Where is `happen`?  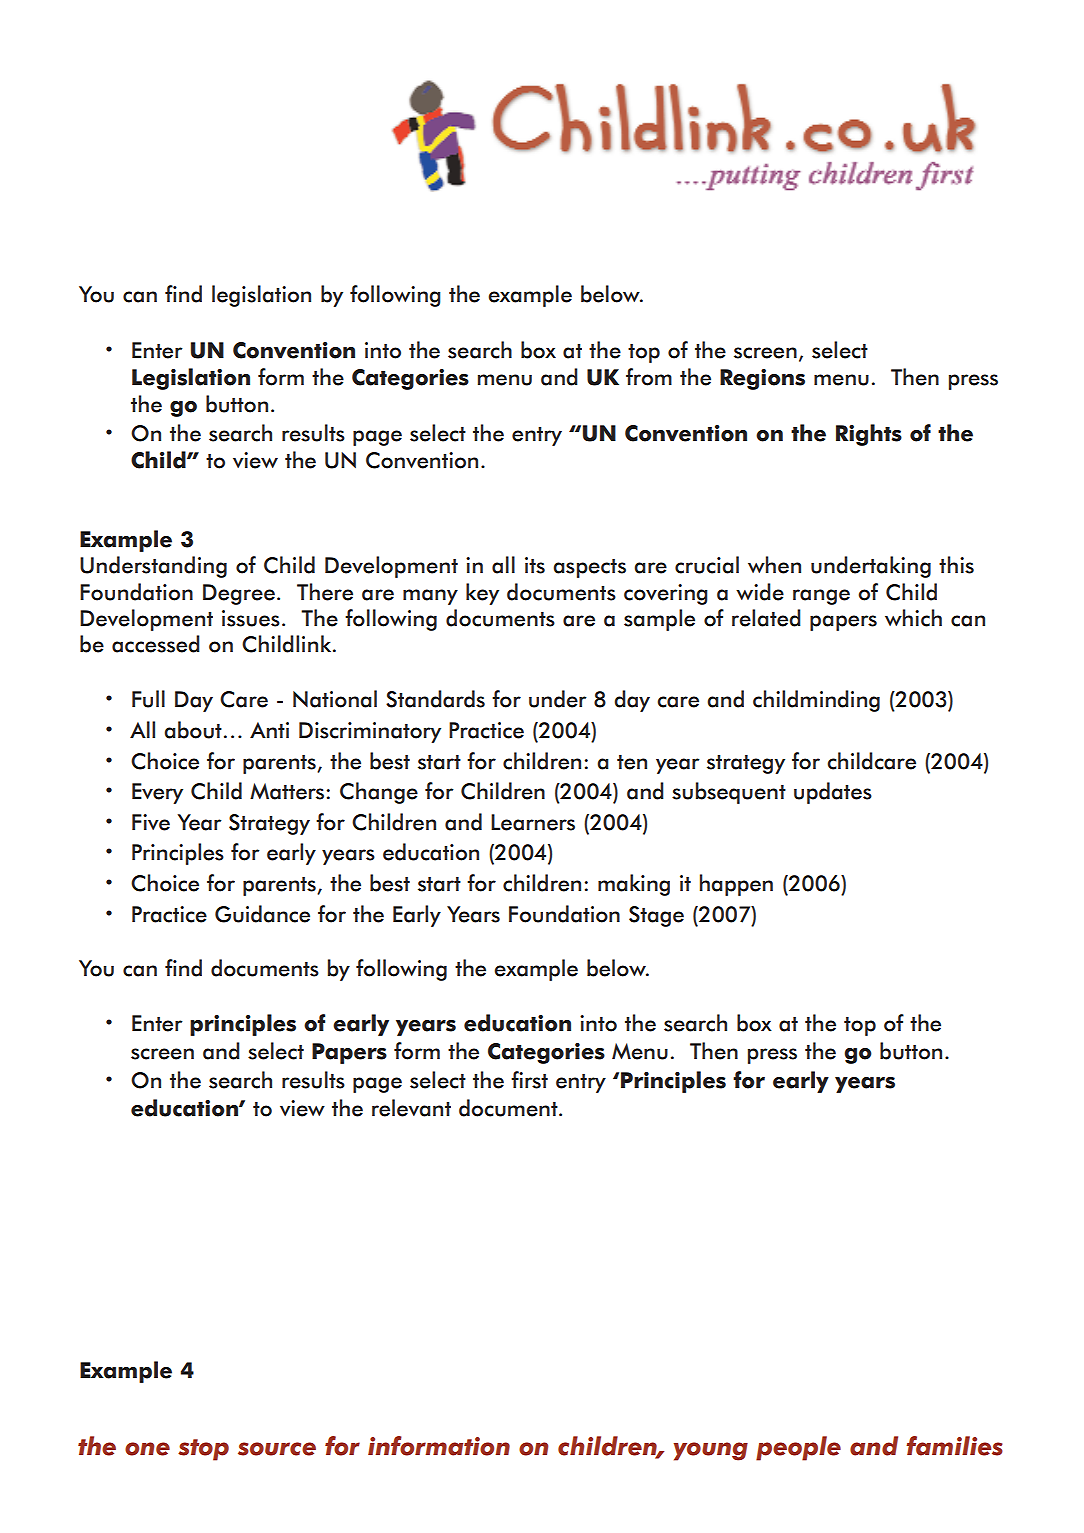 happen is located at coordinates (736, 885).
